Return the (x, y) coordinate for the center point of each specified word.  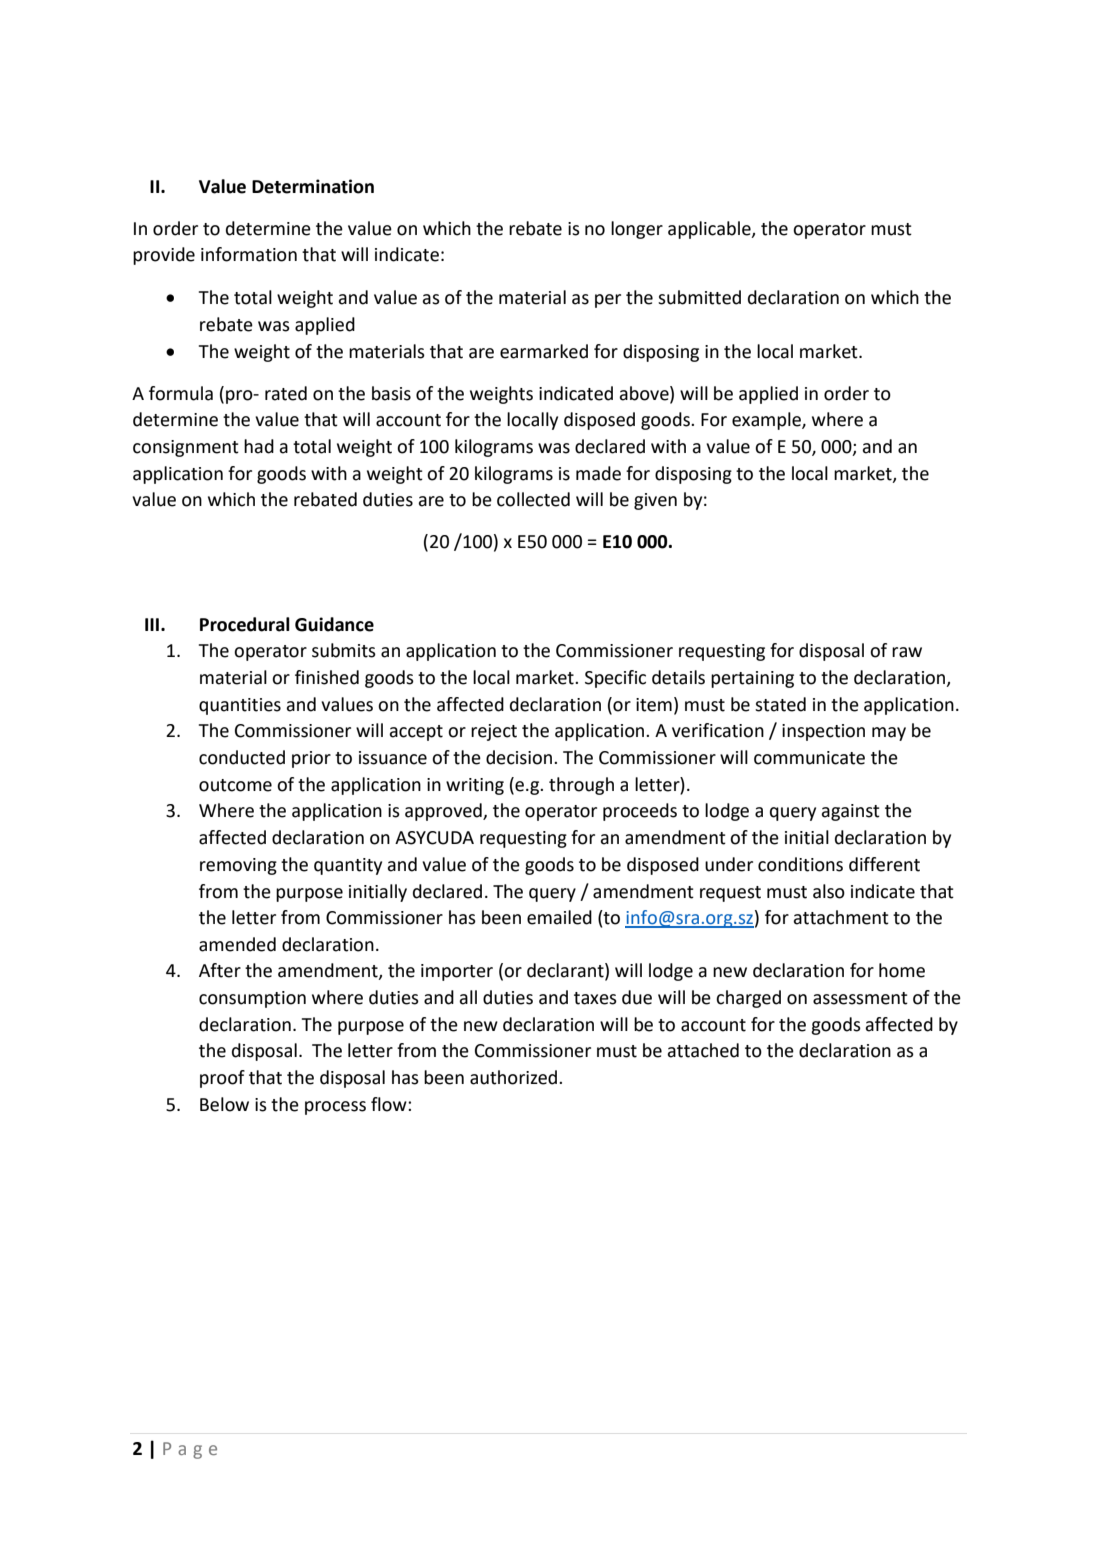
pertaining (752, 679)
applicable (710, 230)
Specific (615, 679)
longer (637, 230)
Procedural (245, 624)
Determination (313, 186)
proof (222, 1079)
